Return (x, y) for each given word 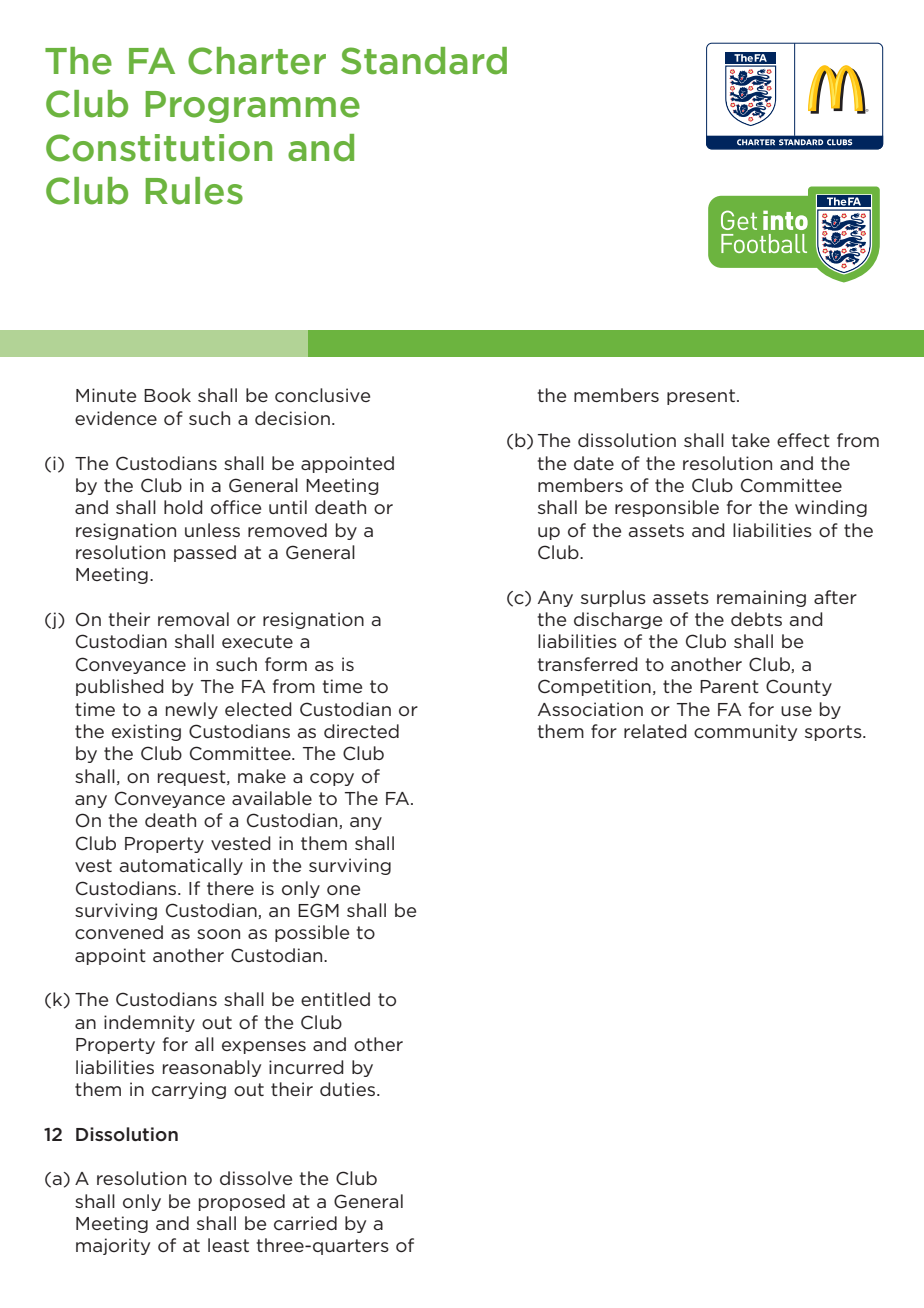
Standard (424, 61)
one (343, 890)
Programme (252, 107)
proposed (242, 1202)
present (701, 397)
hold (183, 507)
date (594, 463)
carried (305, 1223)
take (751, 440)
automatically (181, 866)
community (745, 732)
